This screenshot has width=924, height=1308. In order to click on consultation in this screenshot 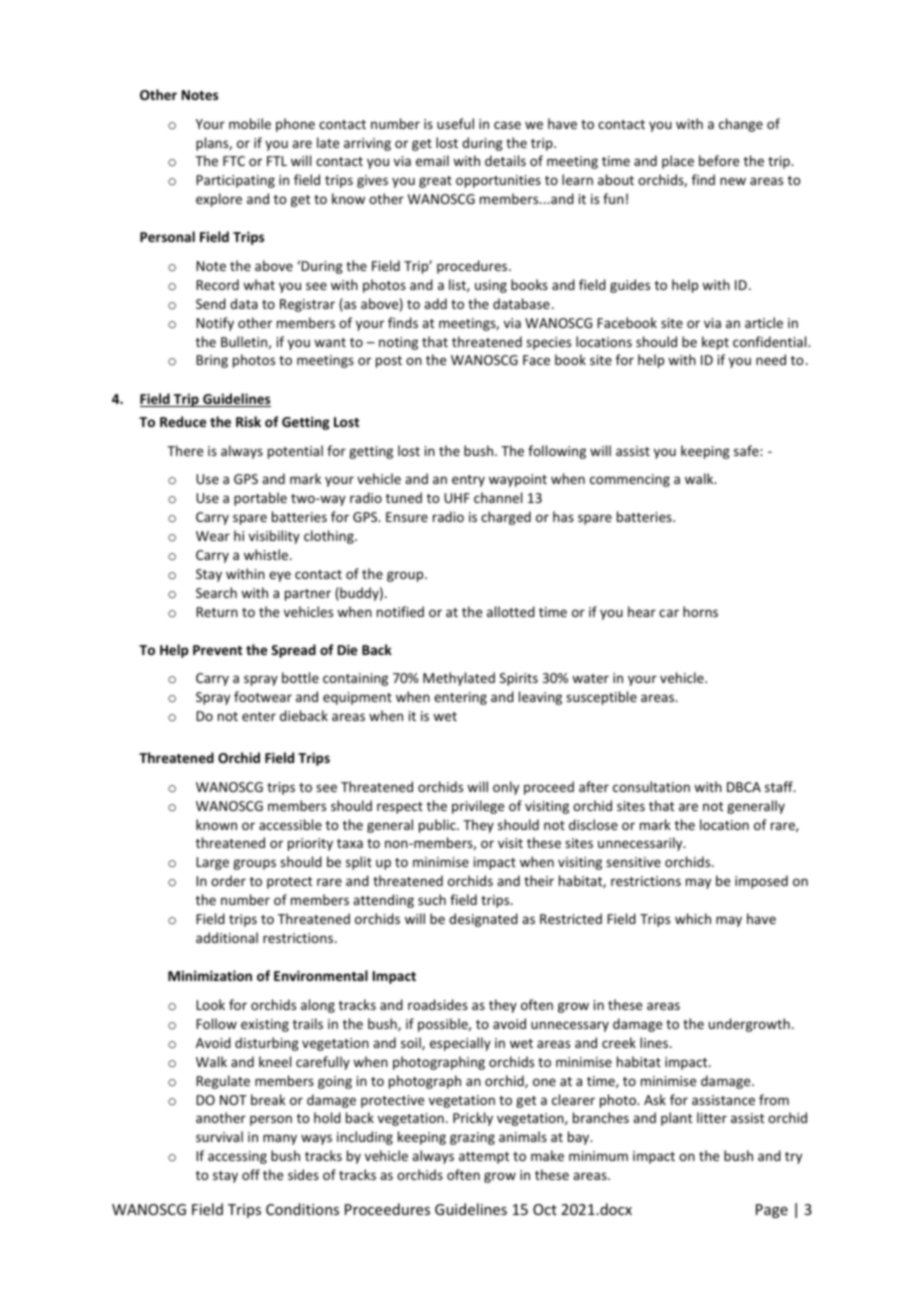, I will do `click(651, 786)`.
